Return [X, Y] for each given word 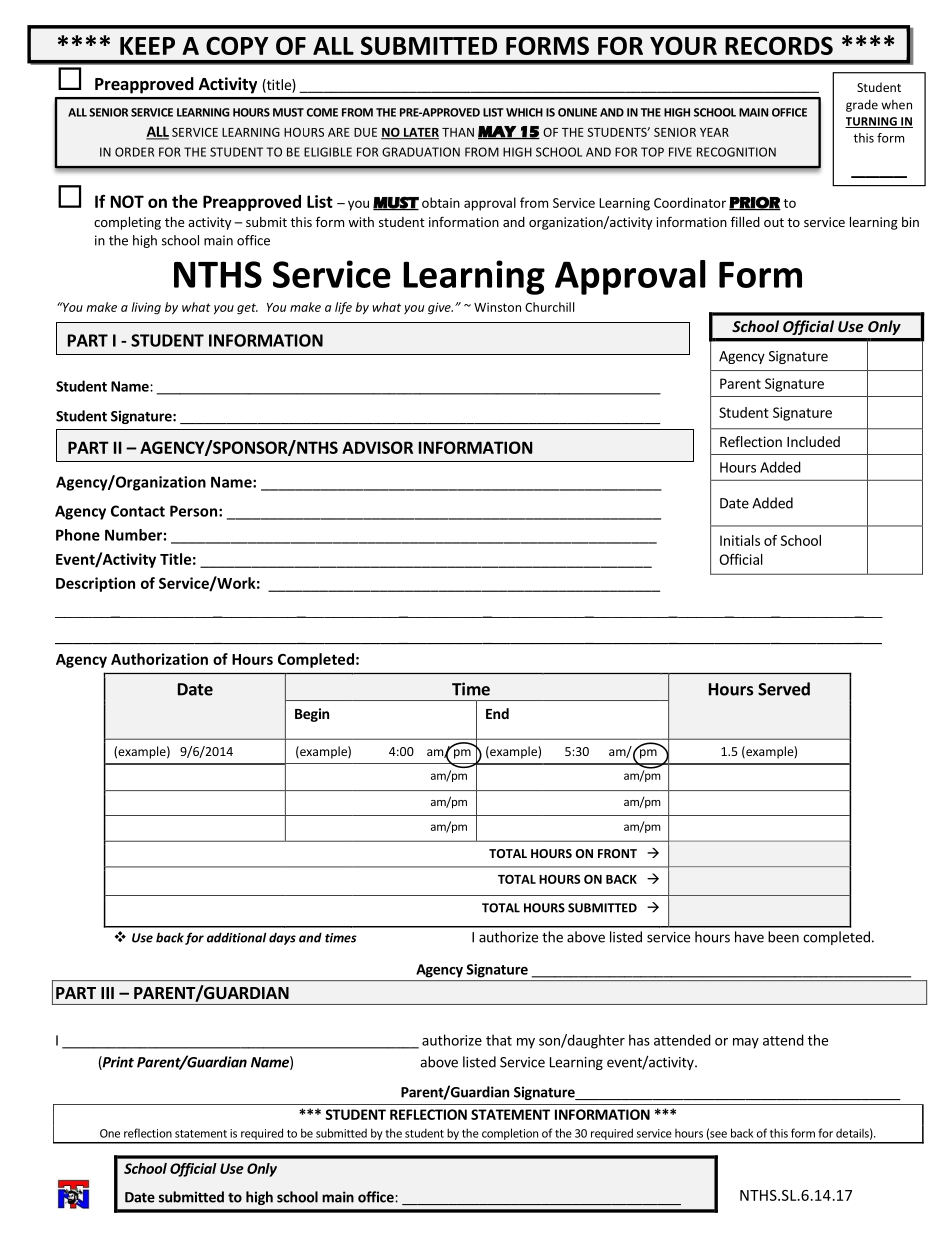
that [499, 1040]
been [783, 937]
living [146, 308]
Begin [312, 715]
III [107, 993]
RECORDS [779, 45]
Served [784, 689]
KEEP [147, 46]
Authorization [159, 659]
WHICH [524, 112]
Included [813, 441]
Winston [497, 307]
